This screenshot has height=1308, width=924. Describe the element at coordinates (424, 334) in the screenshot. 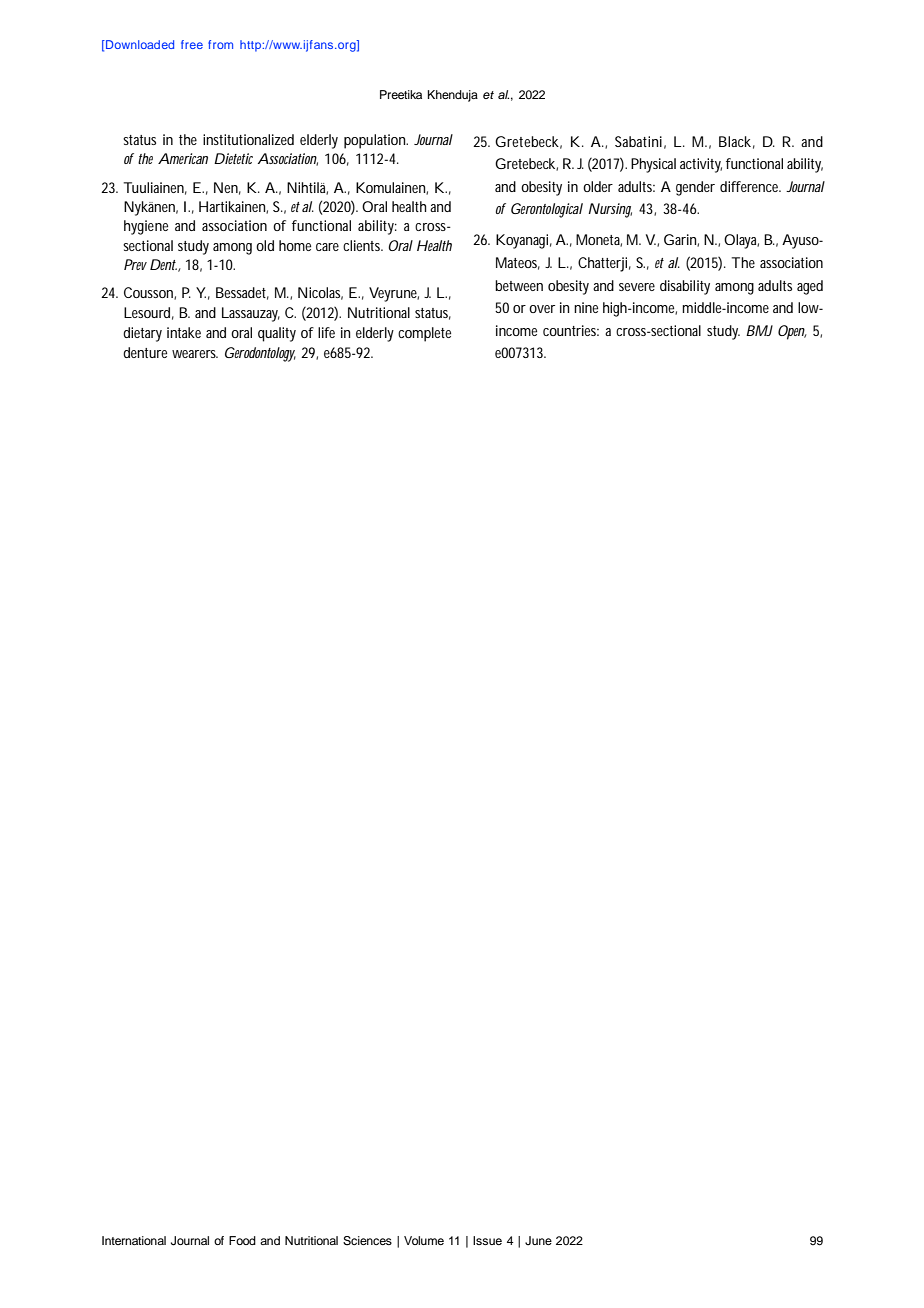

I see `complete` at that location.
